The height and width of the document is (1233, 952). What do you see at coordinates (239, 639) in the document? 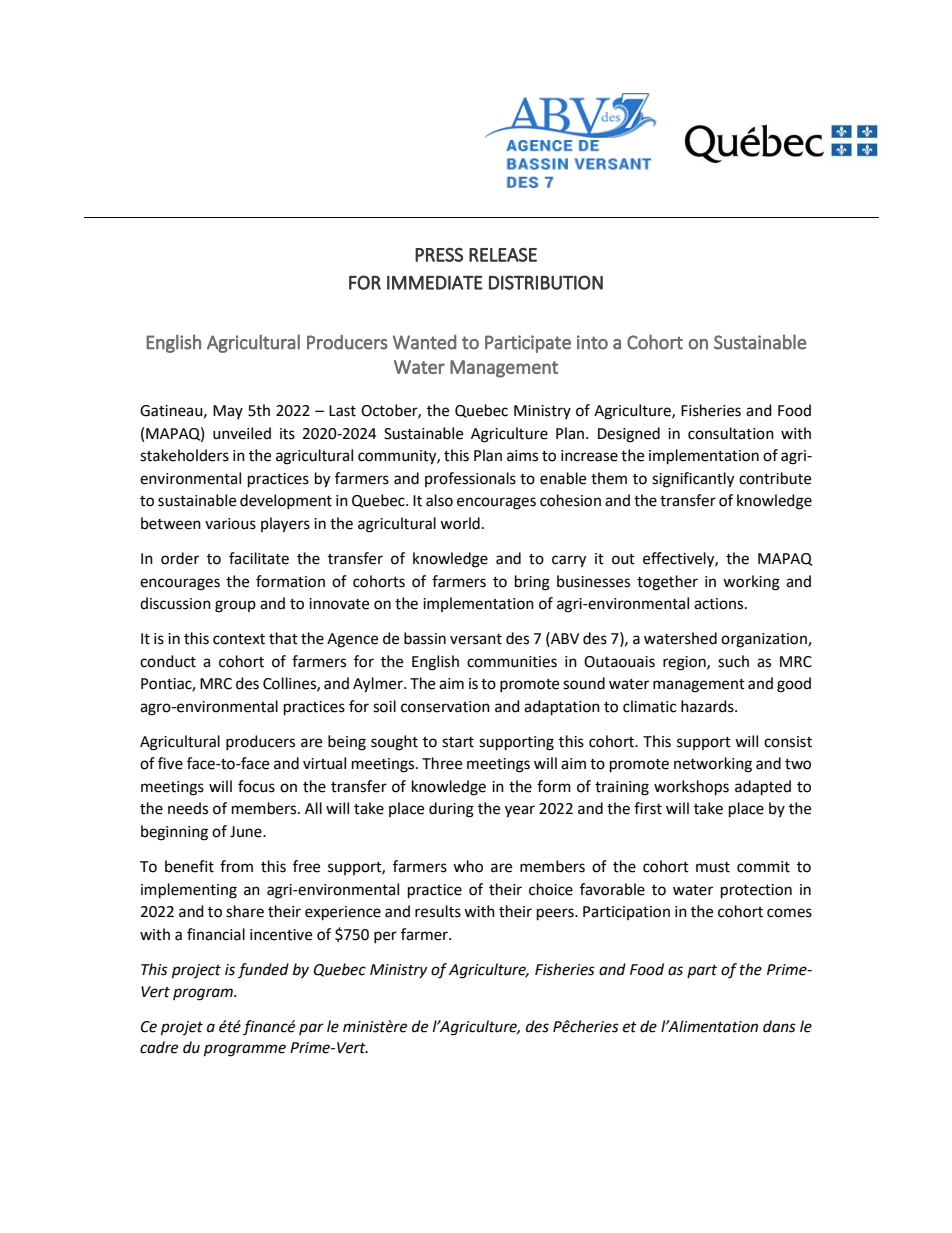
I see `context` at bounding box center [239, 639].
